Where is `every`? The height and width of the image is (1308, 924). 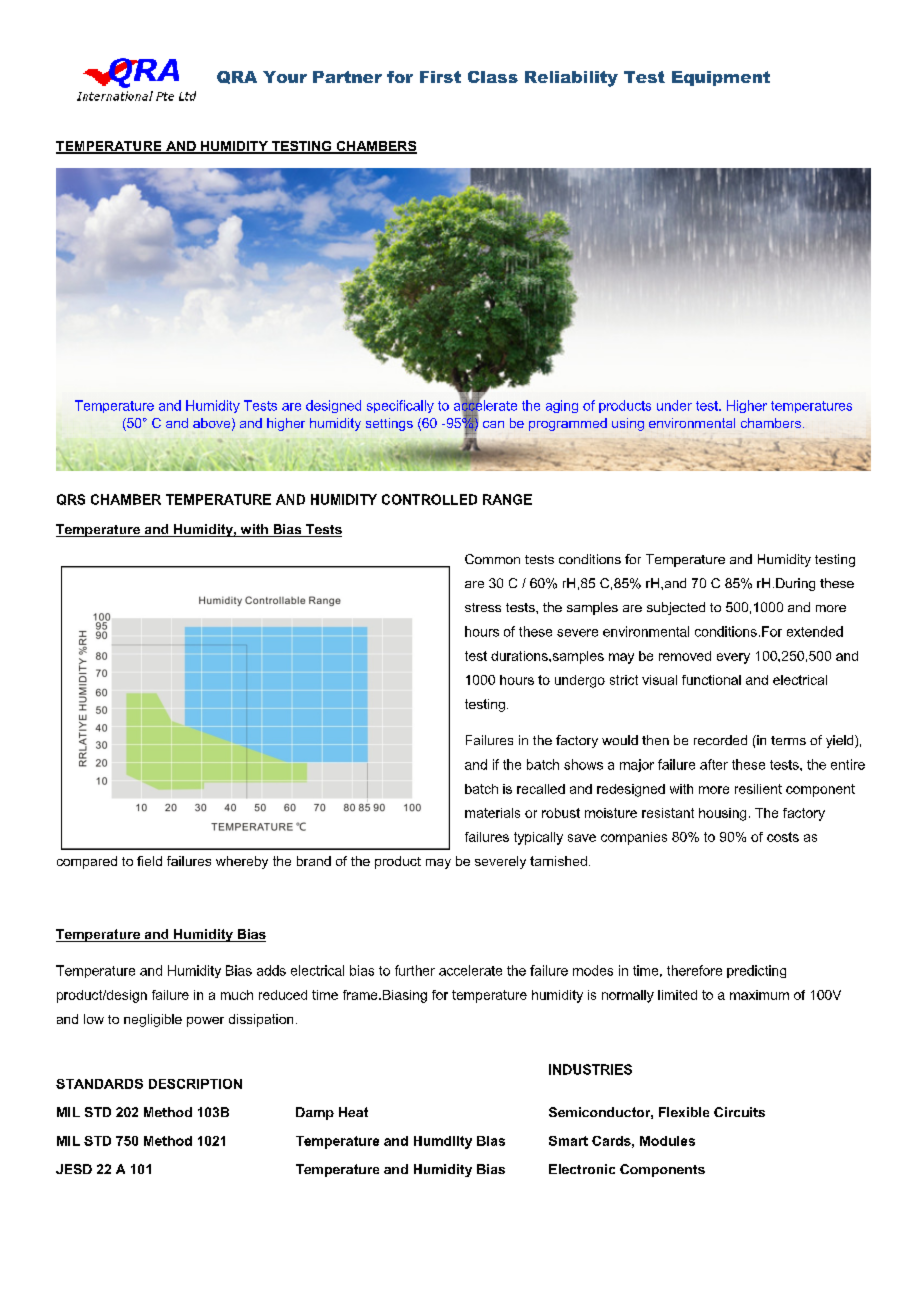 every is located at coordinates (733, 658).
